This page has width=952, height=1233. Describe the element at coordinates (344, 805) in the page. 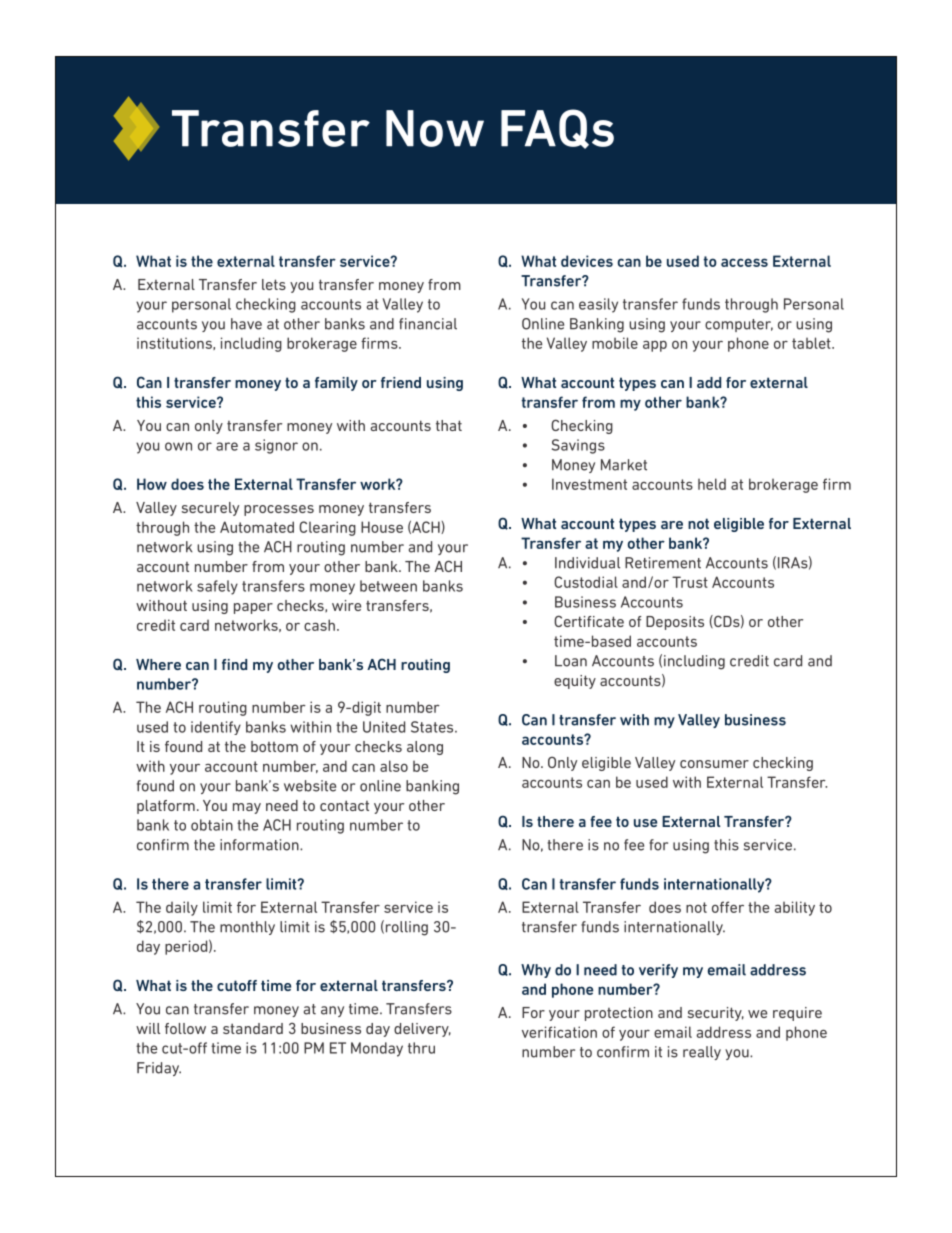

I see `contact` at that location.
